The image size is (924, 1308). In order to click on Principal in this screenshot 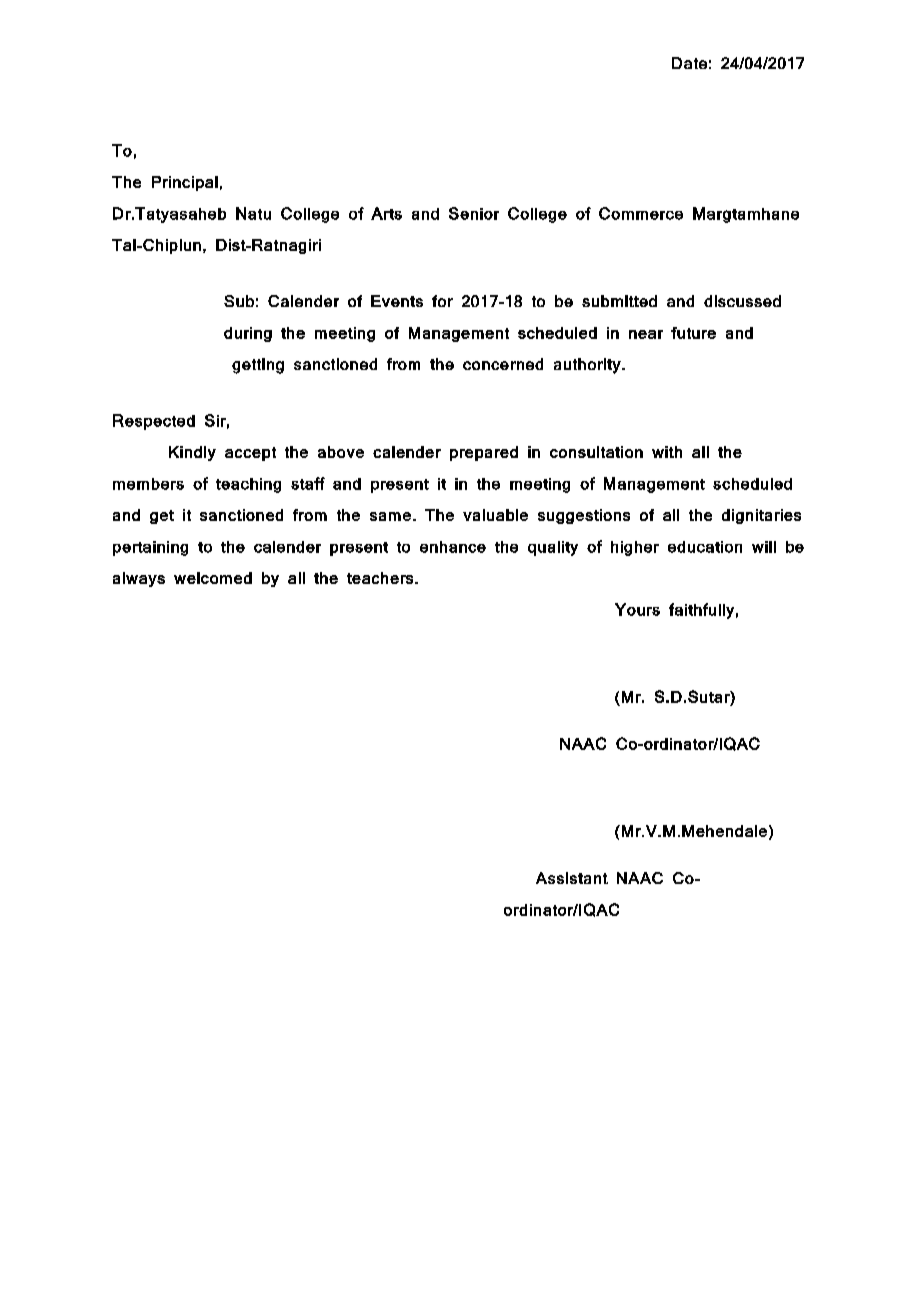, I will do `click(185, 183)`.
